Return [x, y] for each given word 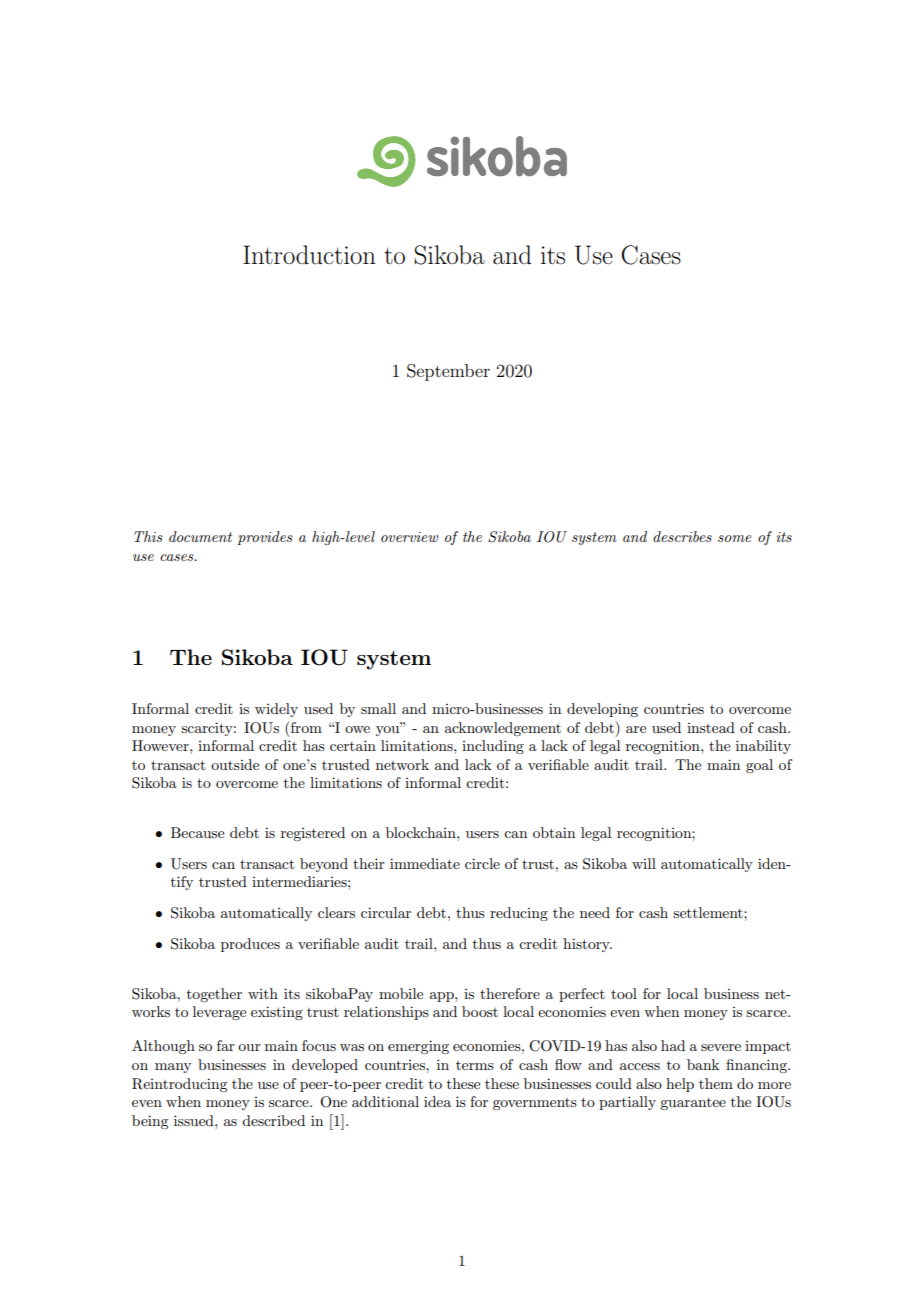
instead [711, 727]
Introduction [309, 255]
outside [235, 764]
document [200, 536]
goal [759, 766]
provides [265, 538]
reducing [519, 914]
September [448, 372]
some [735, 538]
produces [250, 945]
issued [195, 1120]
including [493, 747]
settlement [709, 912]
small [378, 708]
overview [409, 537]
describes [682, 536]
